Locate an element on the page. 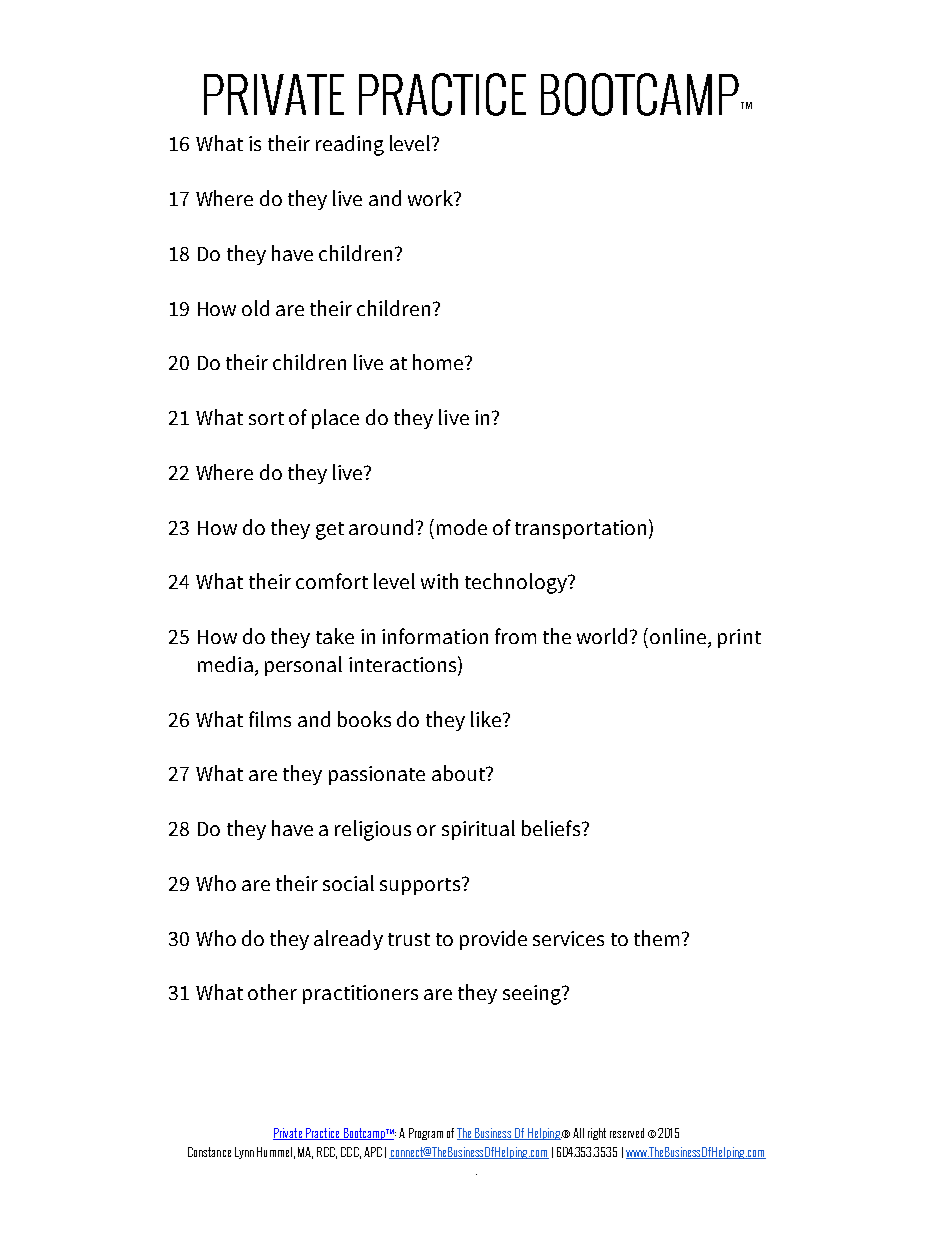  supports is located at coordinates (421, 886).
